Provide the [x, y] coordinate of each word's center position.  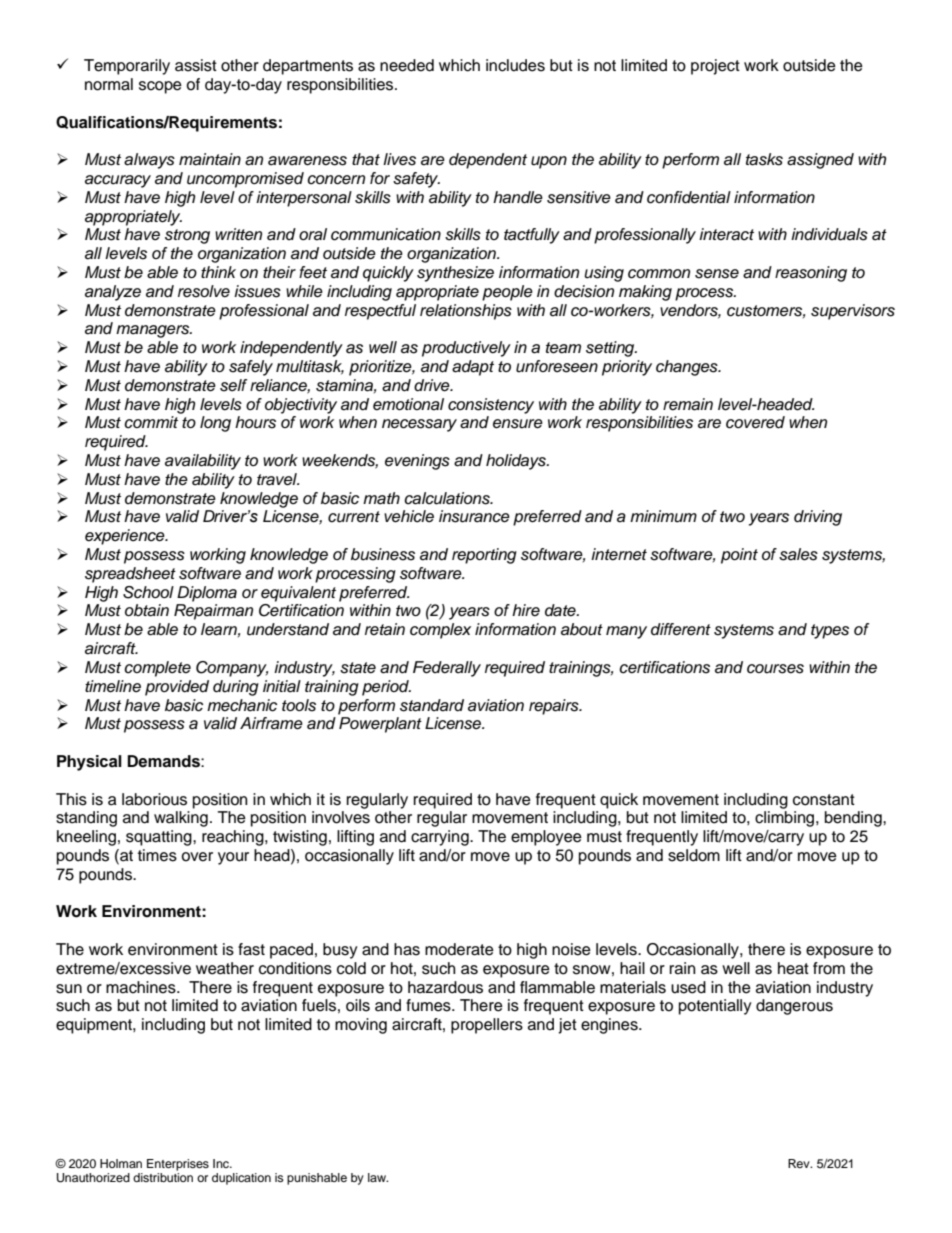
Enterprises [178, 1165]
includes [515, 65]
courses [775, 669]
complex [440, 631]
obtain [147, 610]
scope [160, 87]
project [715, 67]
